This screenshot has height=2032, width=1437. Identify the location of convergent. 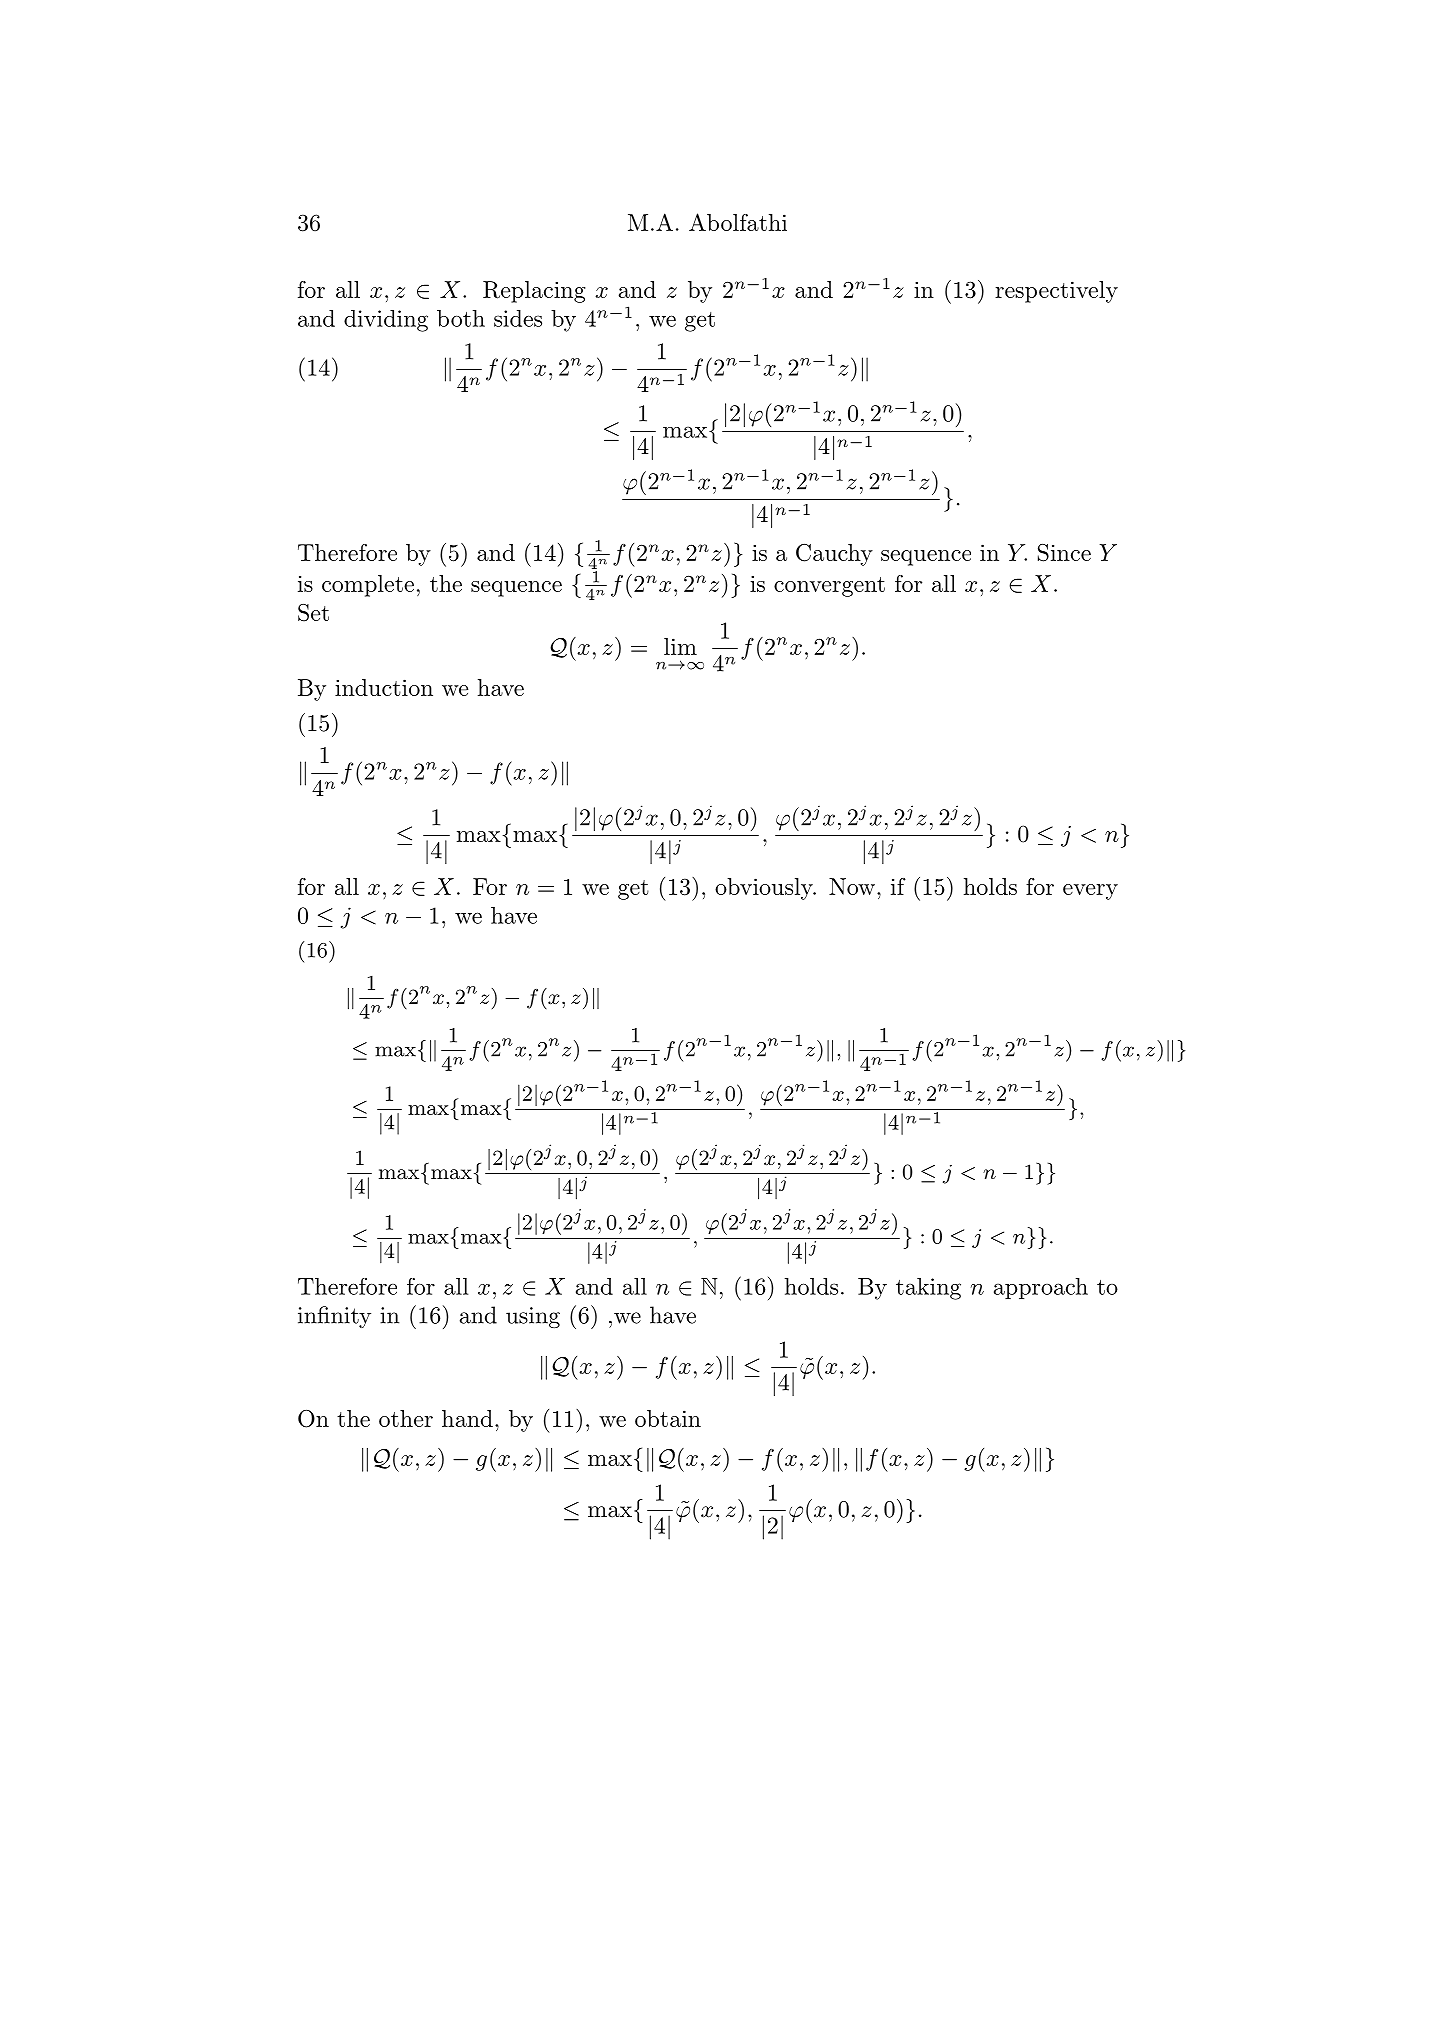
(829, 587).
